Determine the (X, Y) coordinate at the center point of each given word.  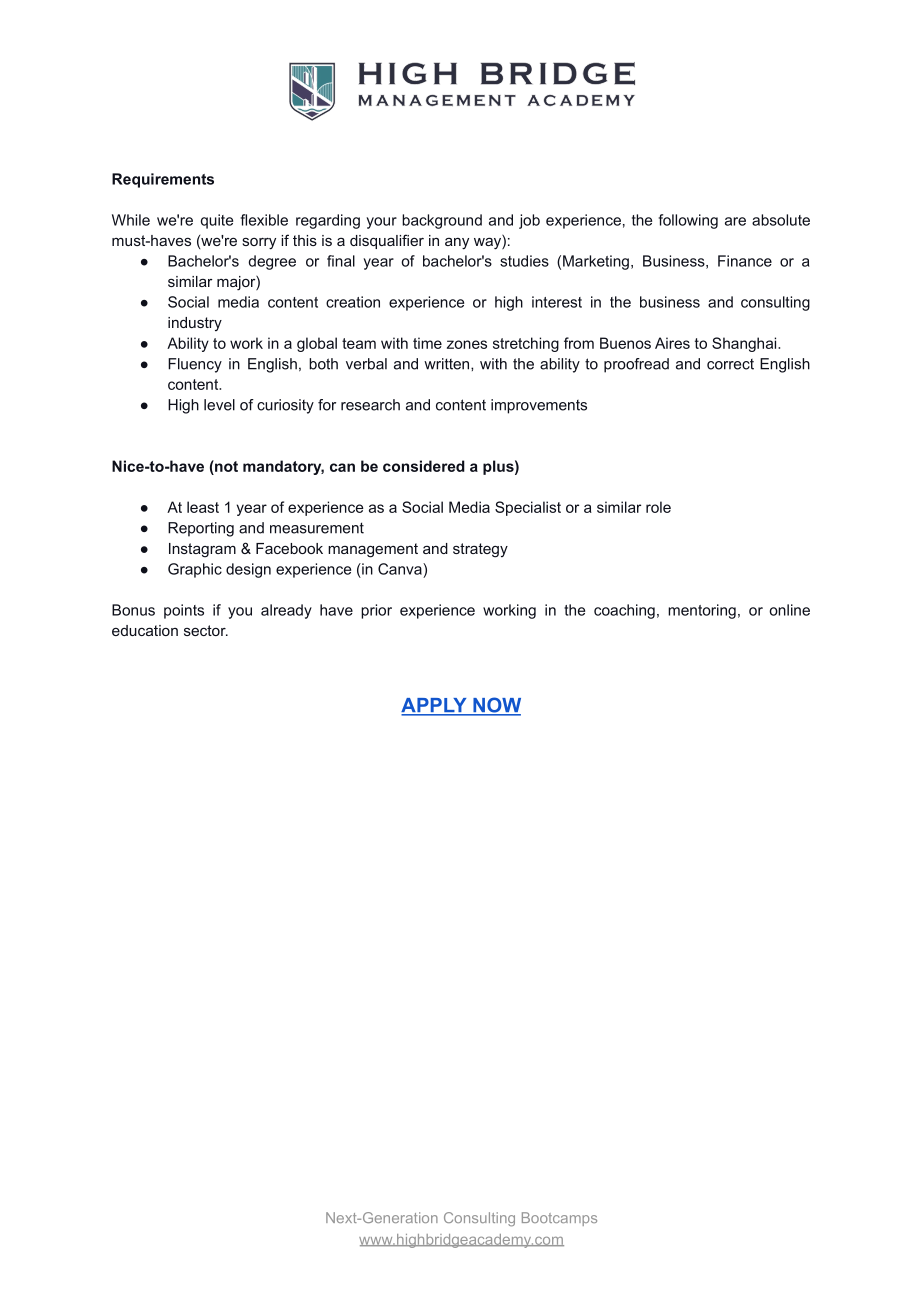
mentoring (702, 611)
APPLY (435, 706)
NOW (496, 706)
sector (206, 630)
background (442, 221)
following (688, 221)
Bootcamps (559, 1219)
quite (217, 221)
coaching (624, 611)
